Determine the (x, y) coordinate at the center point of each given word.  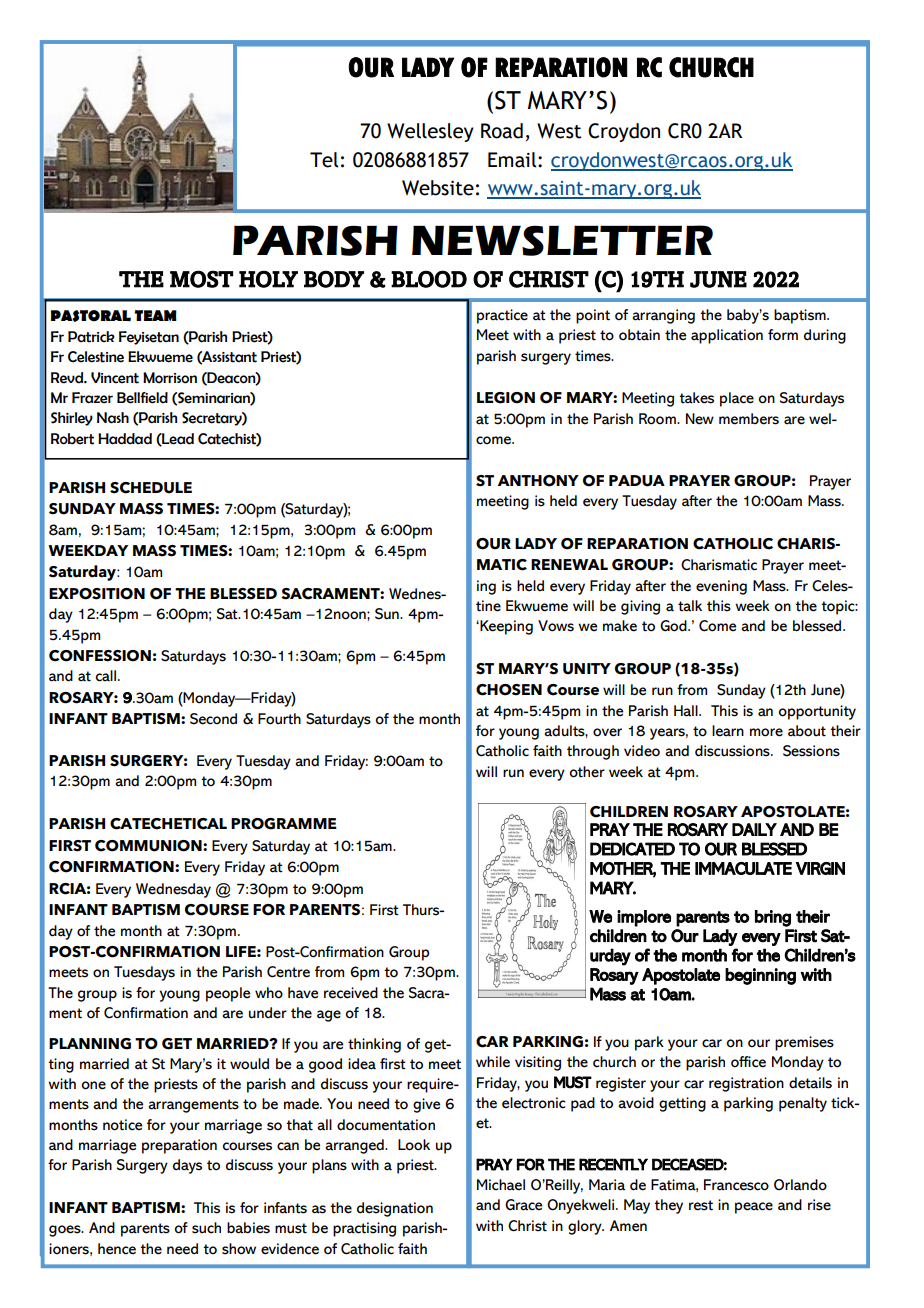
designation (395, 1209)
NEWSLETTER (562, 240)
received (351, 993)
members (749, 419)
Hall (687, 711)
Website (438, 188)
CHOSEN (509, 690)
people (228, 994)
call (107, 676)
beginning (760, 976)
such (206, 1228)
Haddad (125, 439)
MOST (201, 279)
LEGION (506, 398)
